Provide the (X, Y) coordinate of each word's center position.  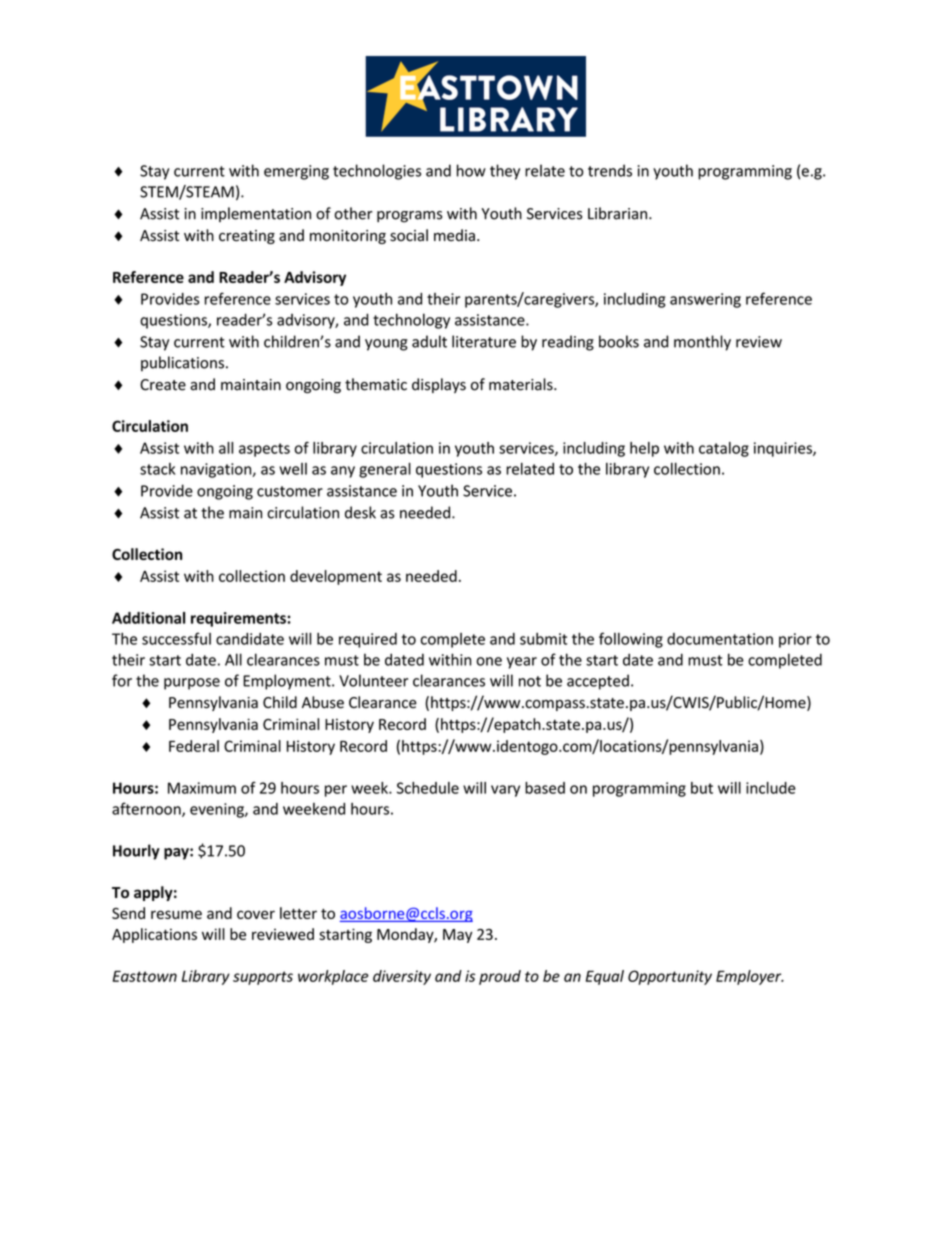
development (336, 577)
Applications (154, 935)
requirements (239, 619)
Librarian (619, 213)
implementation (256, 214)
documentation (720, 639)
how (471, 170)
